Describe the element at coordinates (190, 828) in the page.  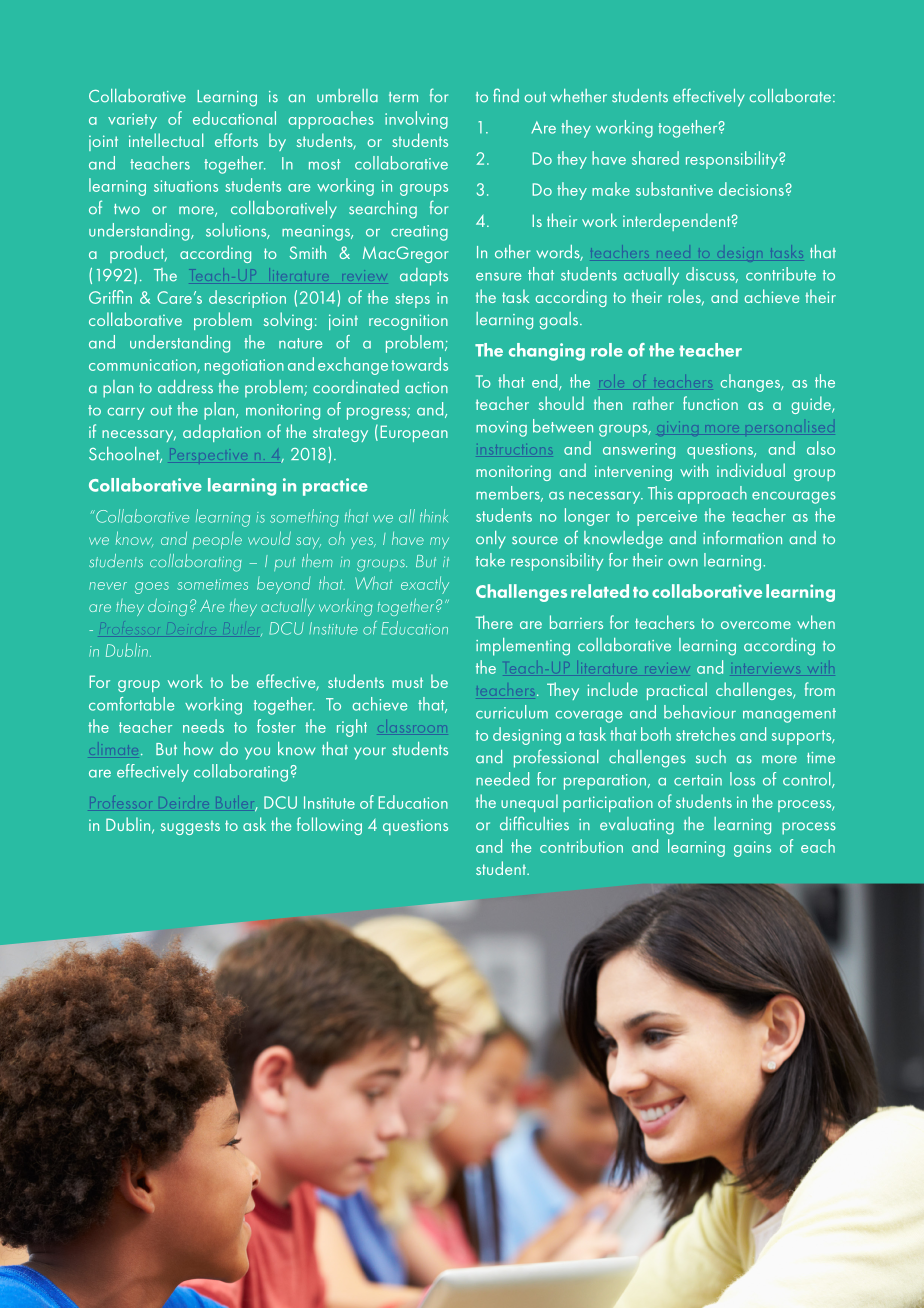
I see `suggests` at that location.
